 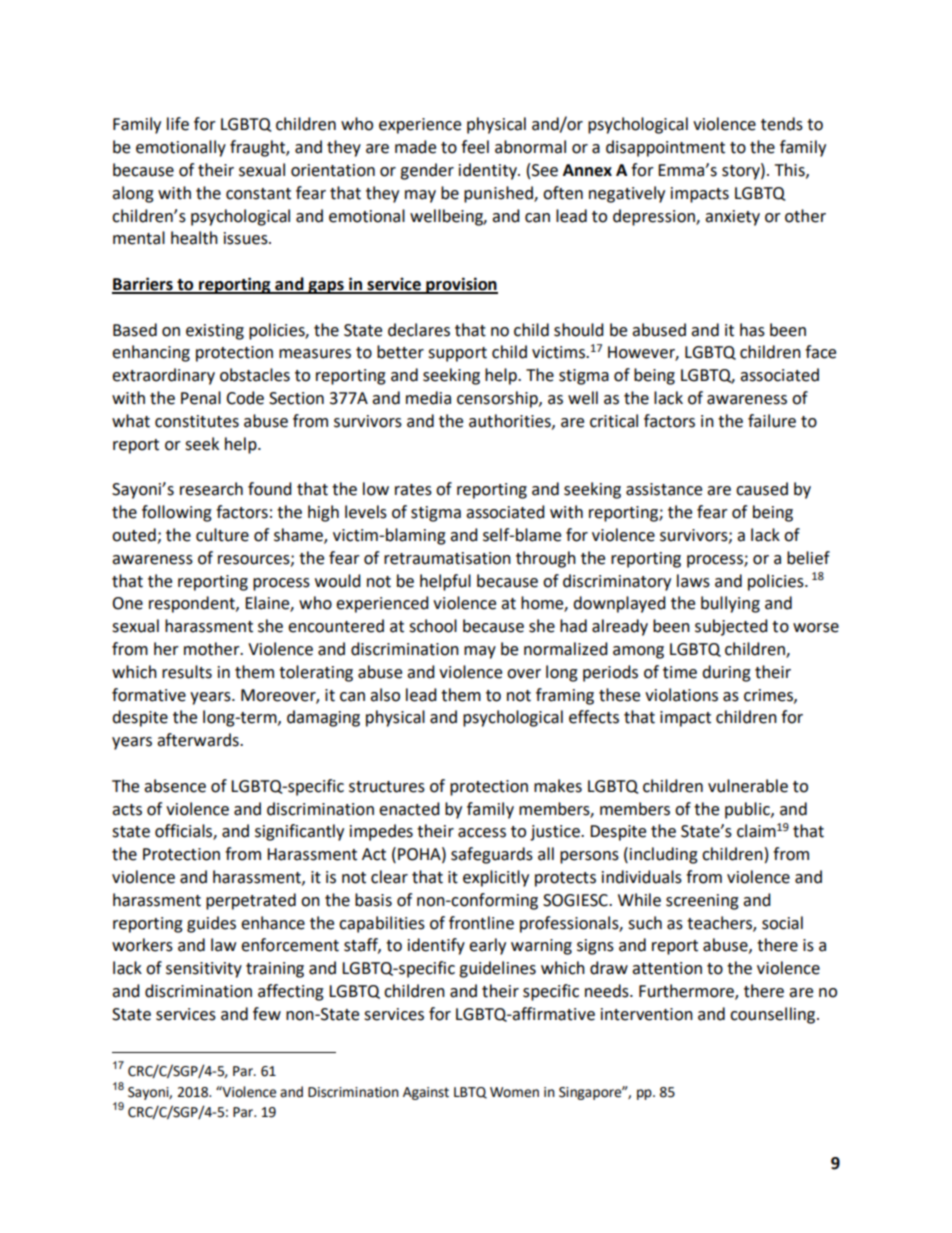 What do you see at coordinates (782, 124) in the screenshot?
I see `tends` at bounding box center [782, 124].
